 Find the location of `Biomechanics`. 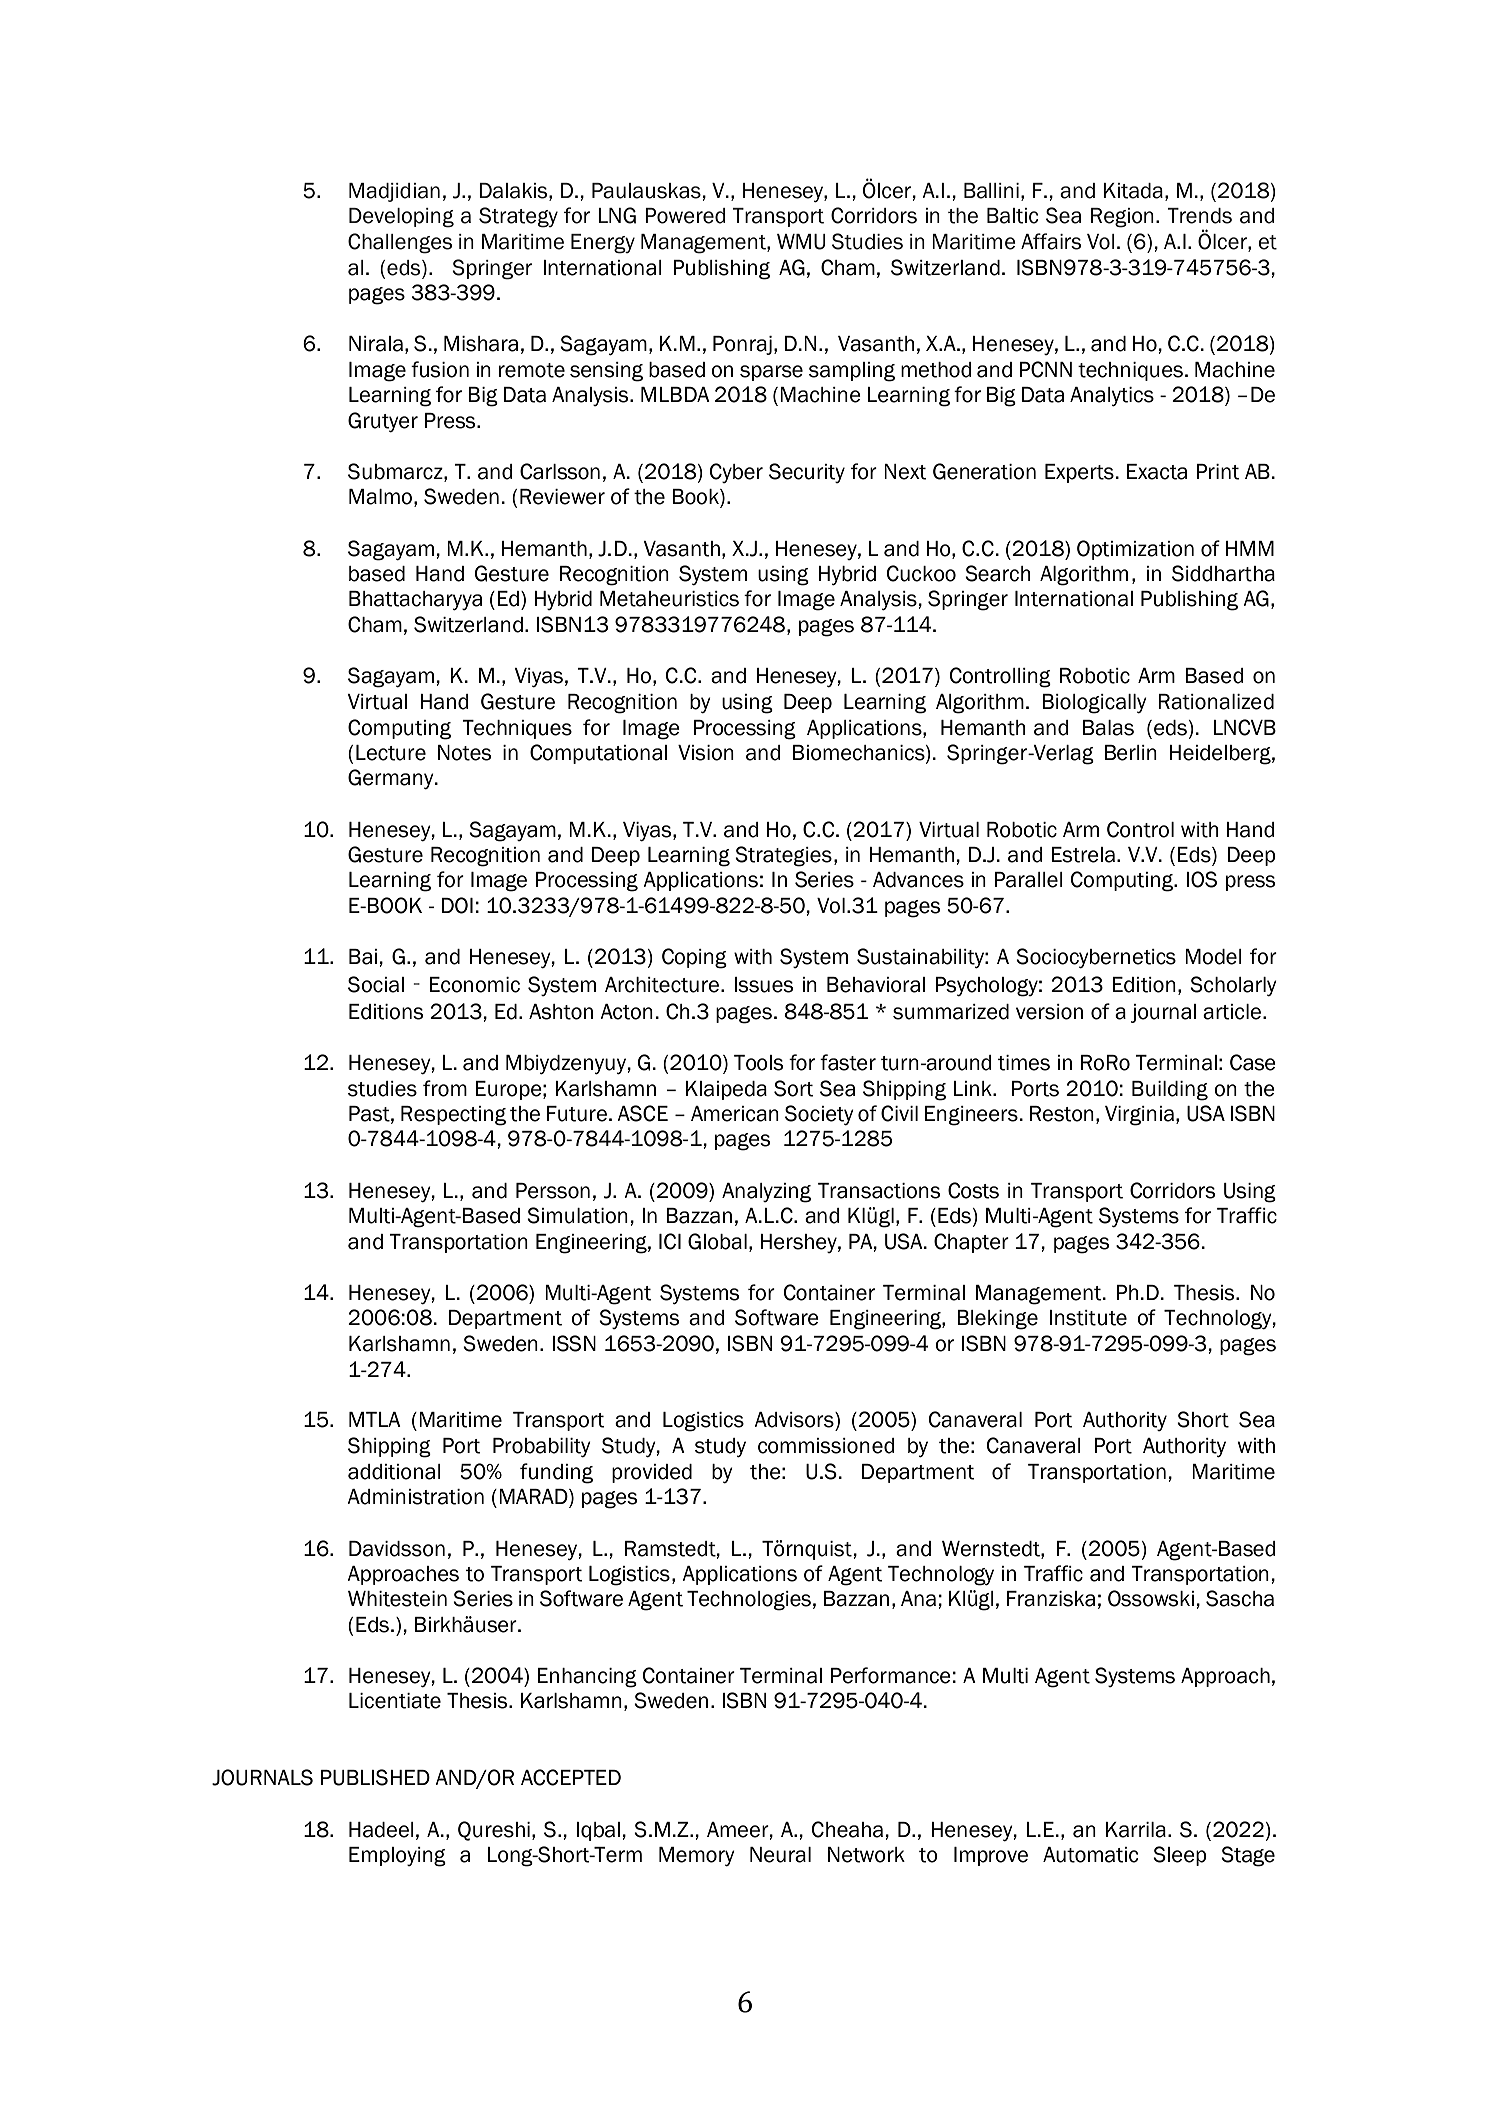

Biomechanics is located at coordinates (860, 753).
